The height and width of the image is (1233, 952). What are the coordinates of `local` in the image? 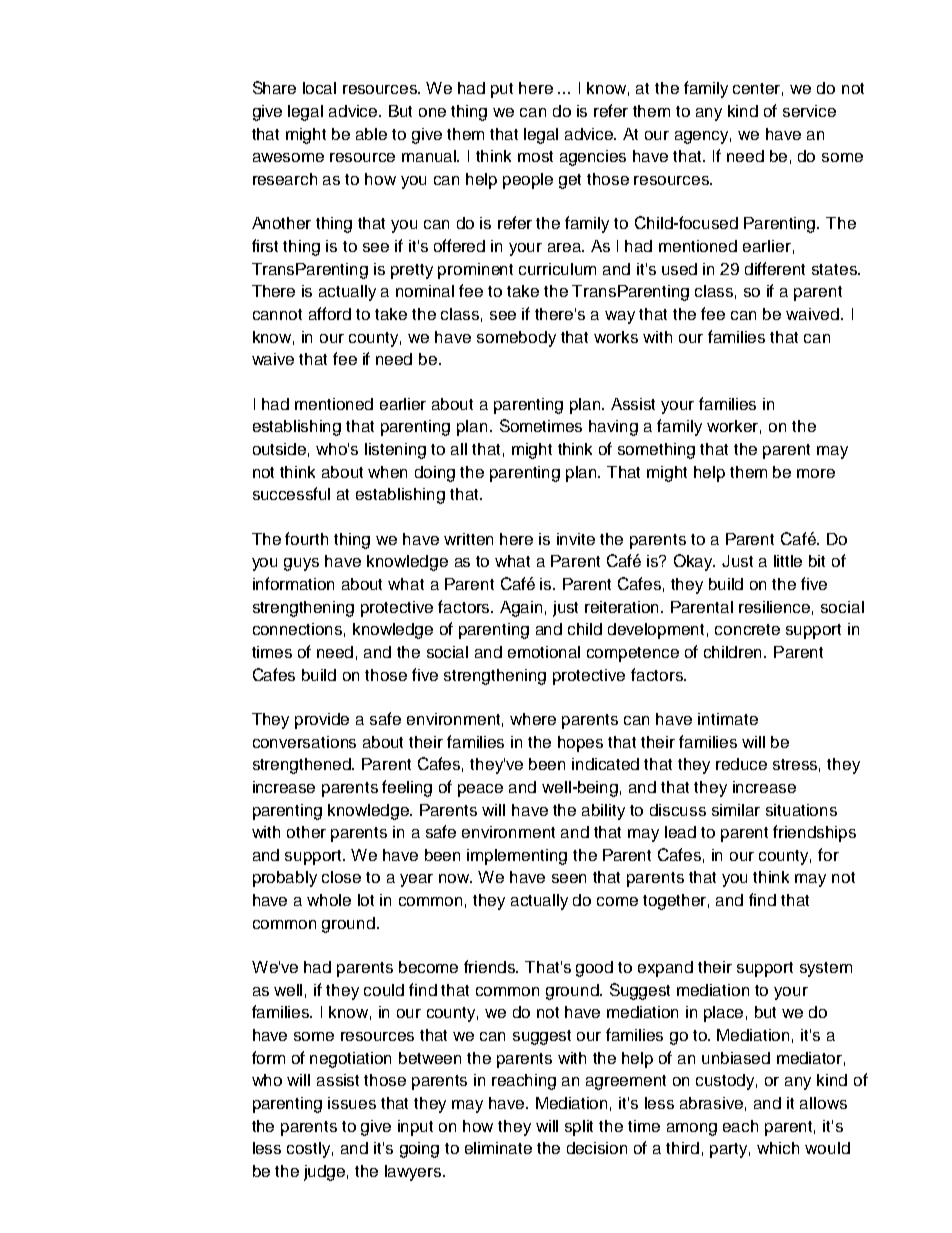 It's located at (319, 88).
